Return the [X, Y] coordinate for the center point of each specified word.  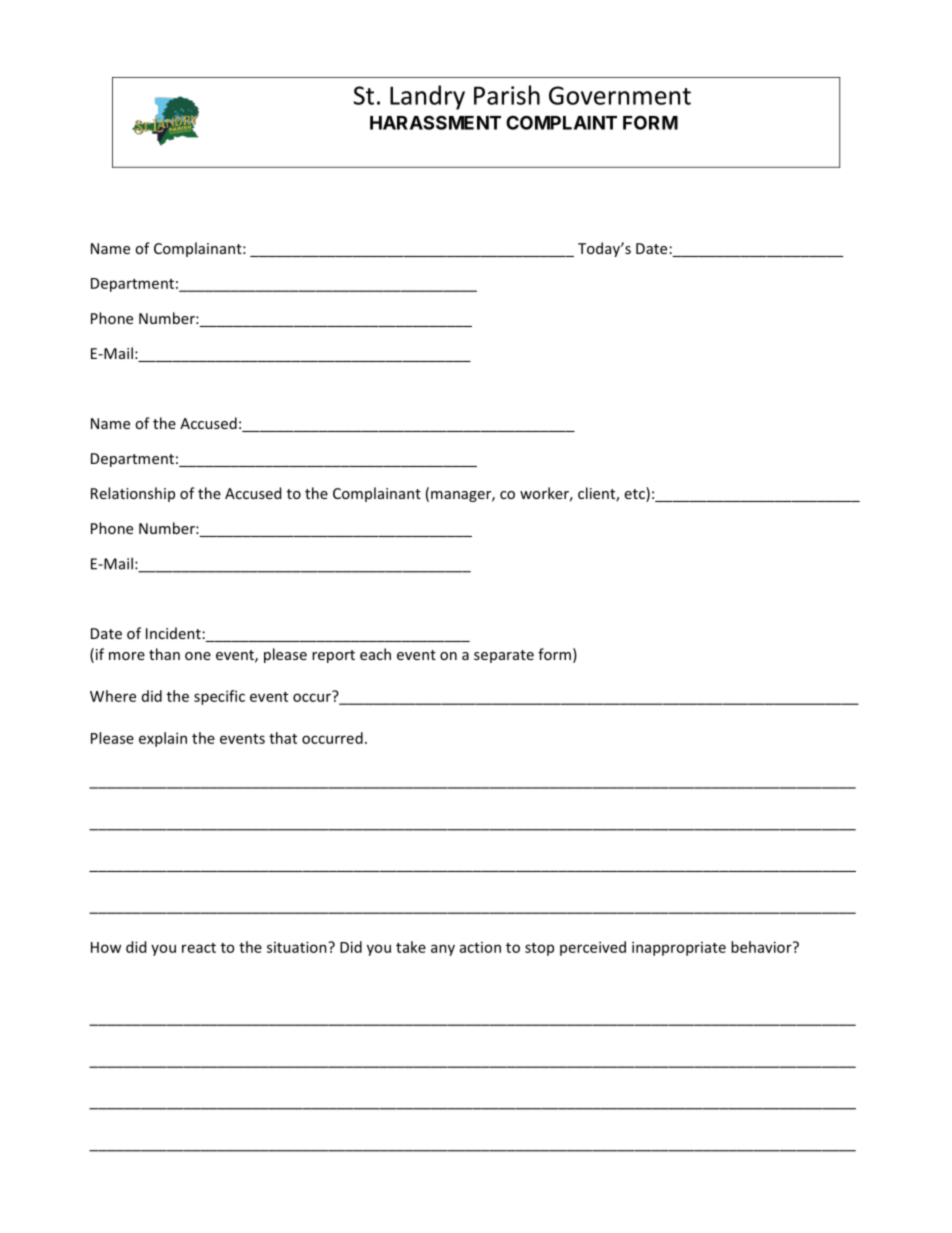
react [199, 948]
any [443, 950]
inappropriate [679, 948]
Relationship [133, 494]
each [375, 654]
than [164, 654]
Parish [507, 95]
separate [504, 656]
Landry [427, 97]
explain [163, 739]
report [333, 656]
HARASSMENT [435, 122]
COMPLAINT [561, 122]
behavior [762, 947]
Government [620, 95]
